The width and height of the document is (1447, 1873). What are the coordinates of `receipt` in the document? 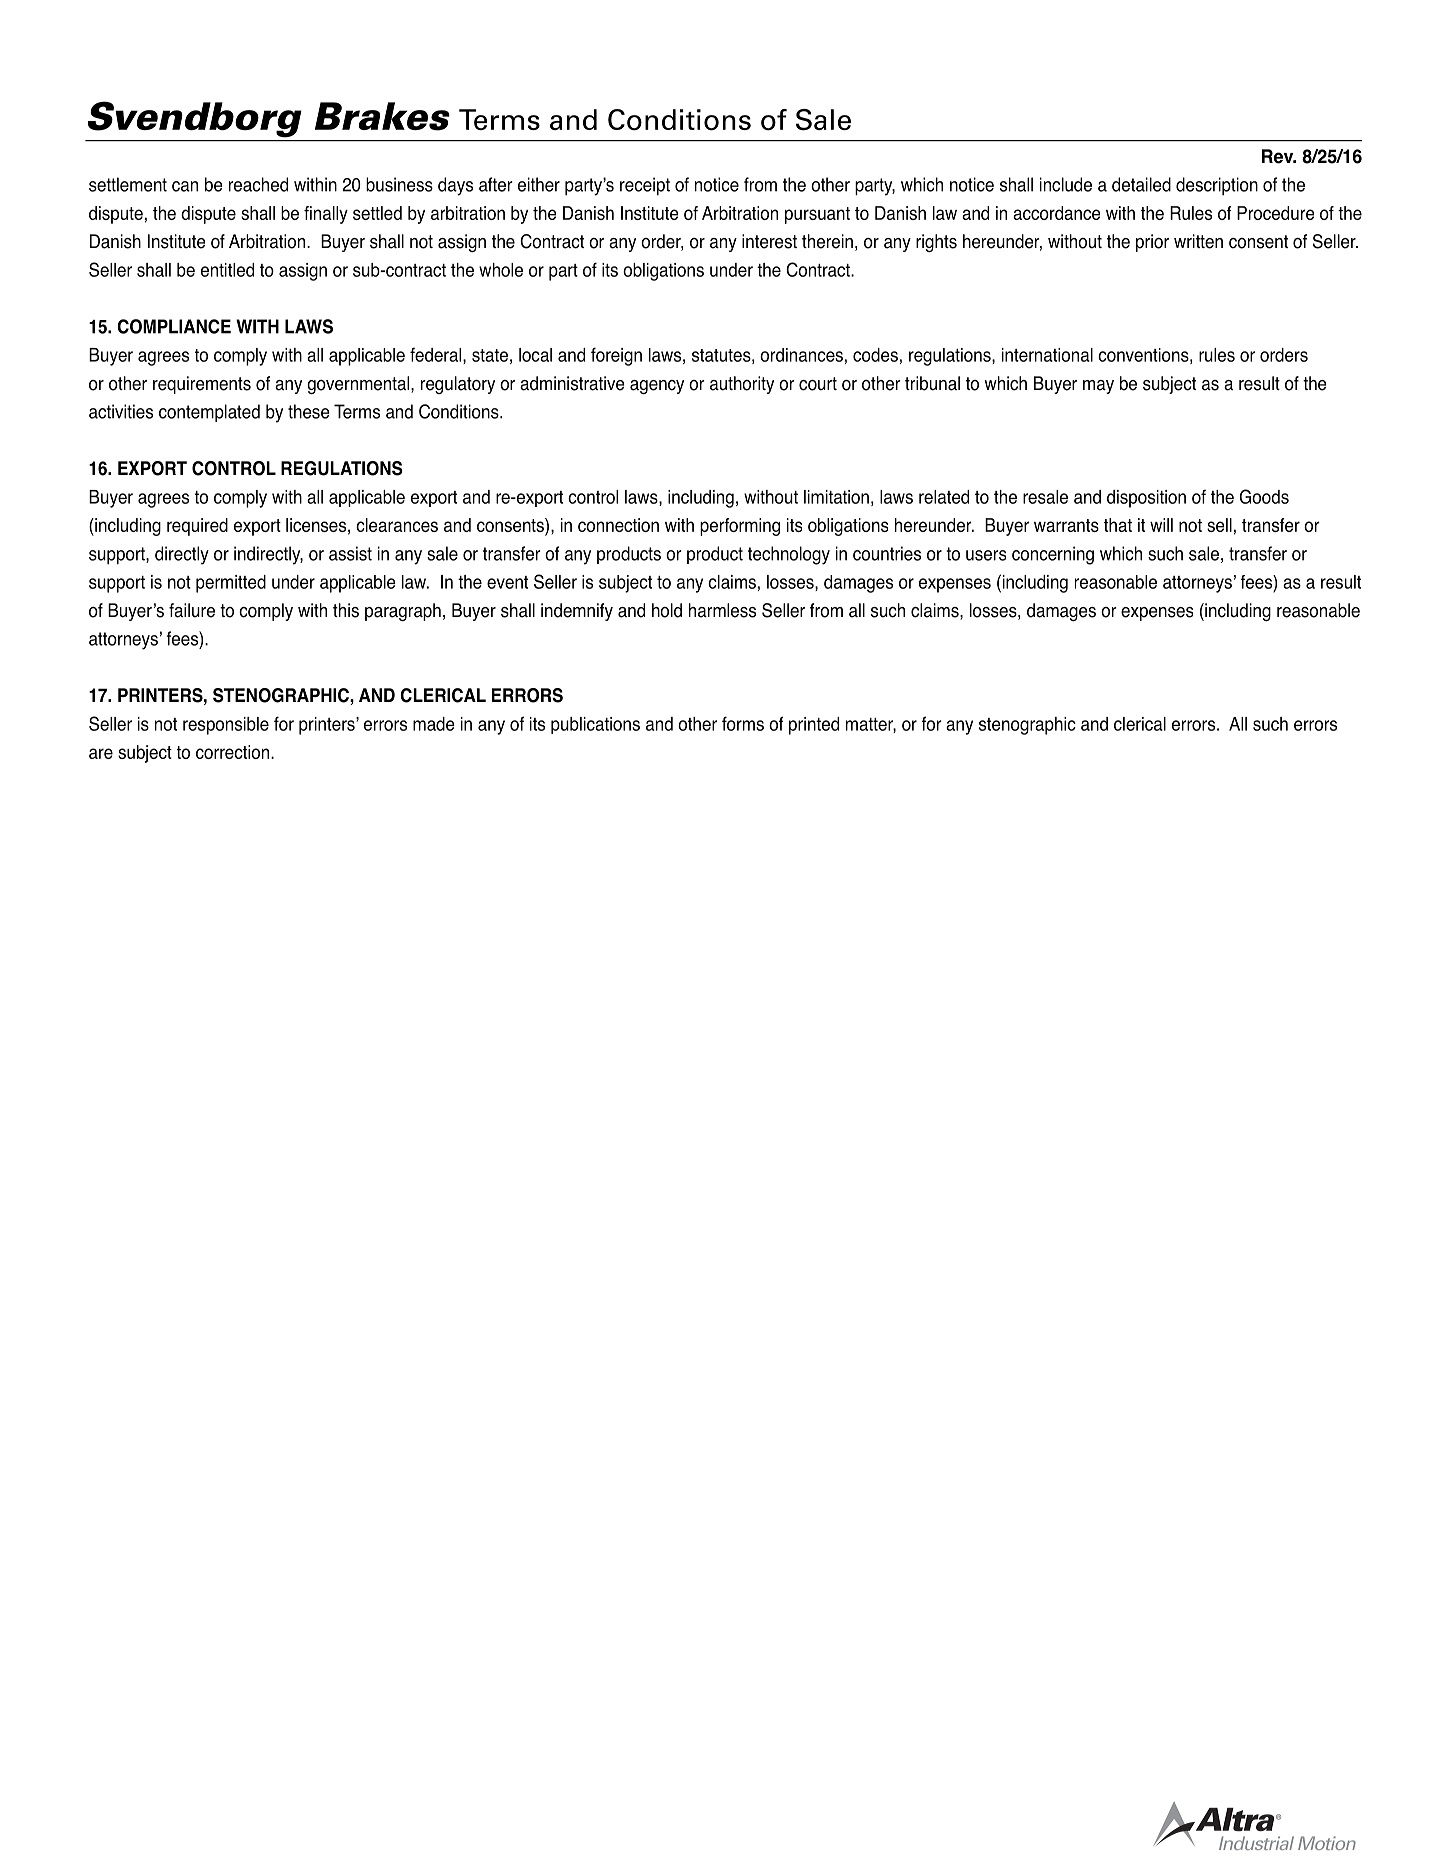 It's located at (645, 186).
